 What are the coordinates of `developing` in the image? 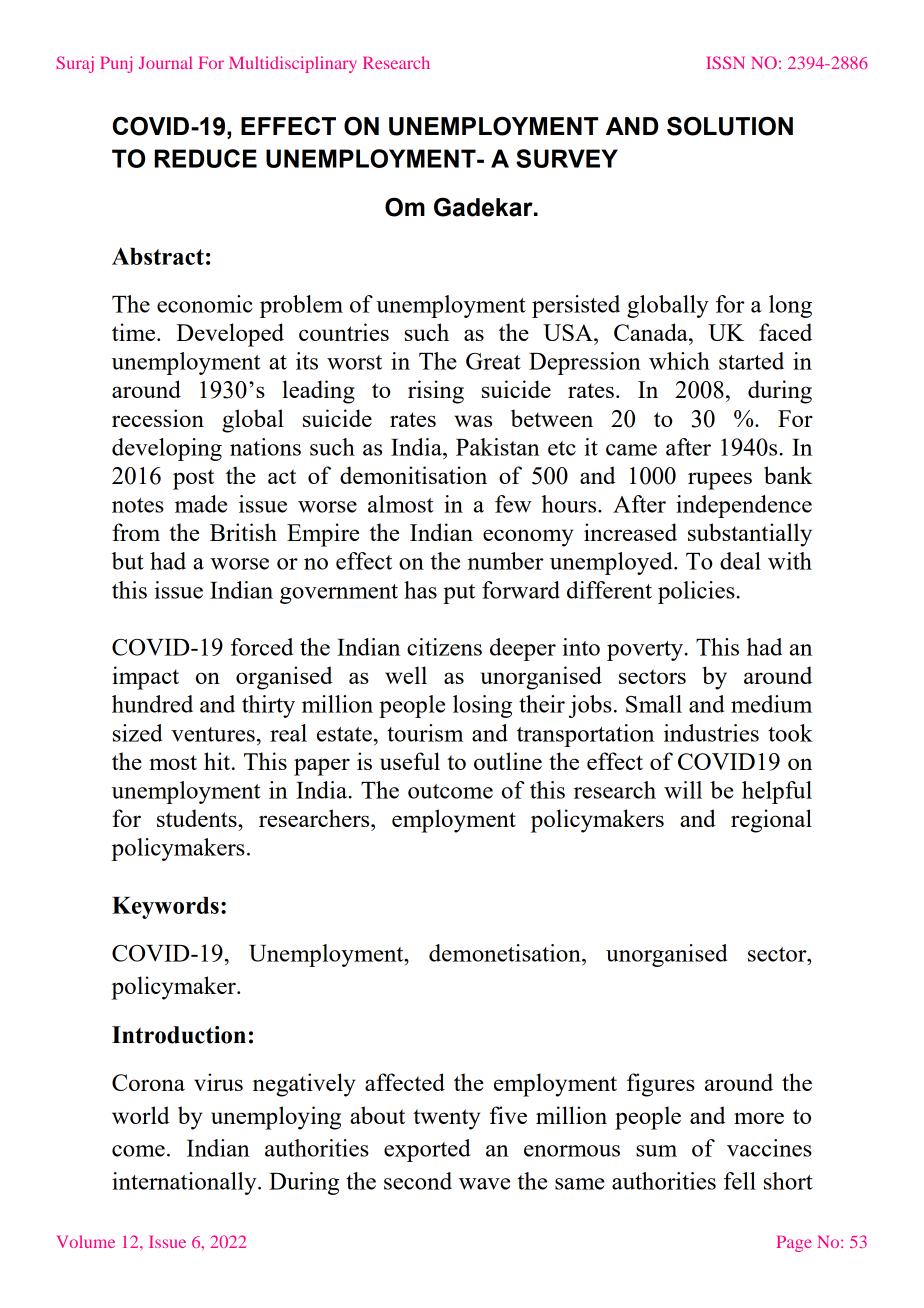 It's located at (167, 449).
